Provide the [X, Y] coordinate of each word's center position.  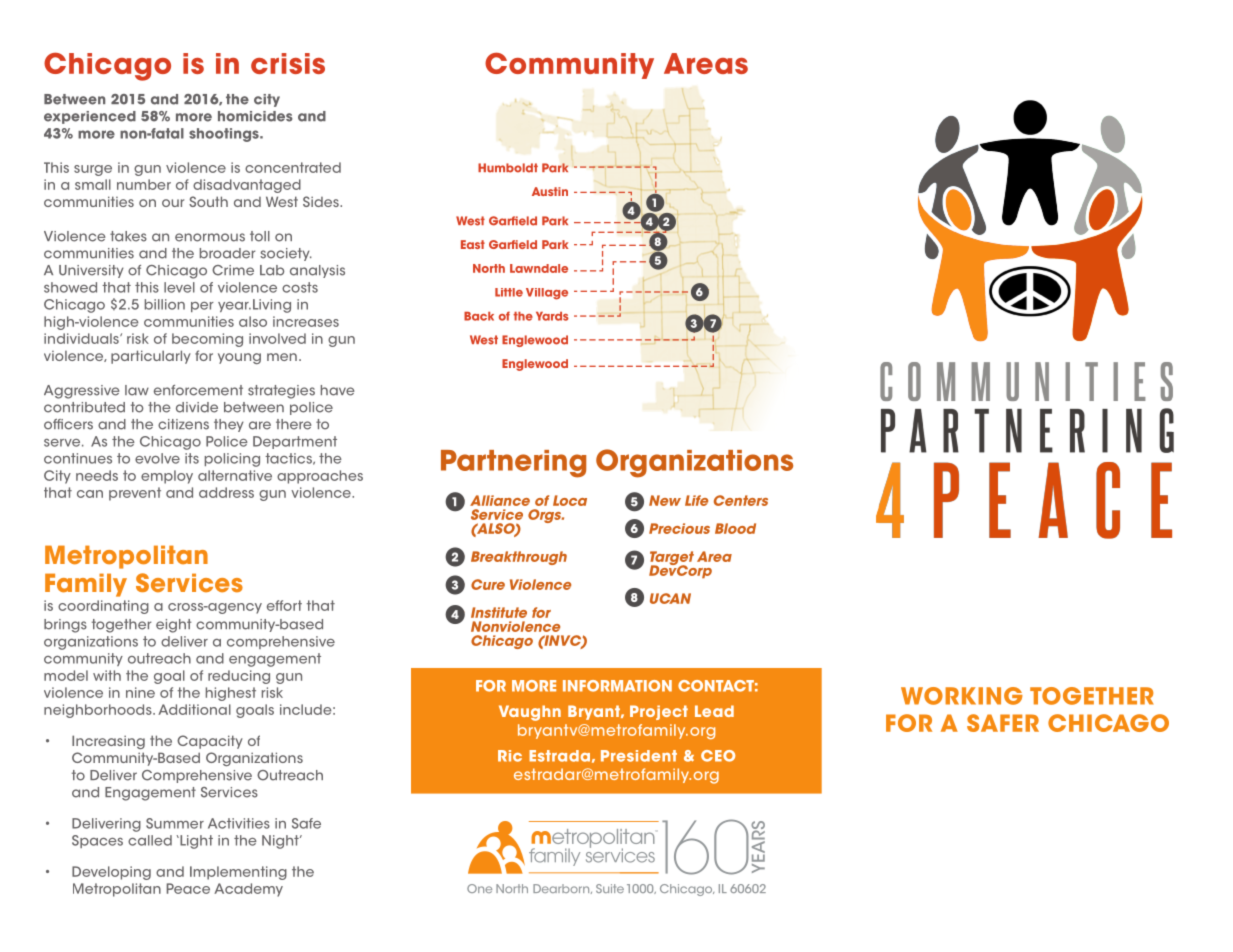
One [479, 888]
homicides [255, 116]
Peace [188, 888]
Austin [550, 191]
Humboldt [508, 168]
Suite [610, 888]
